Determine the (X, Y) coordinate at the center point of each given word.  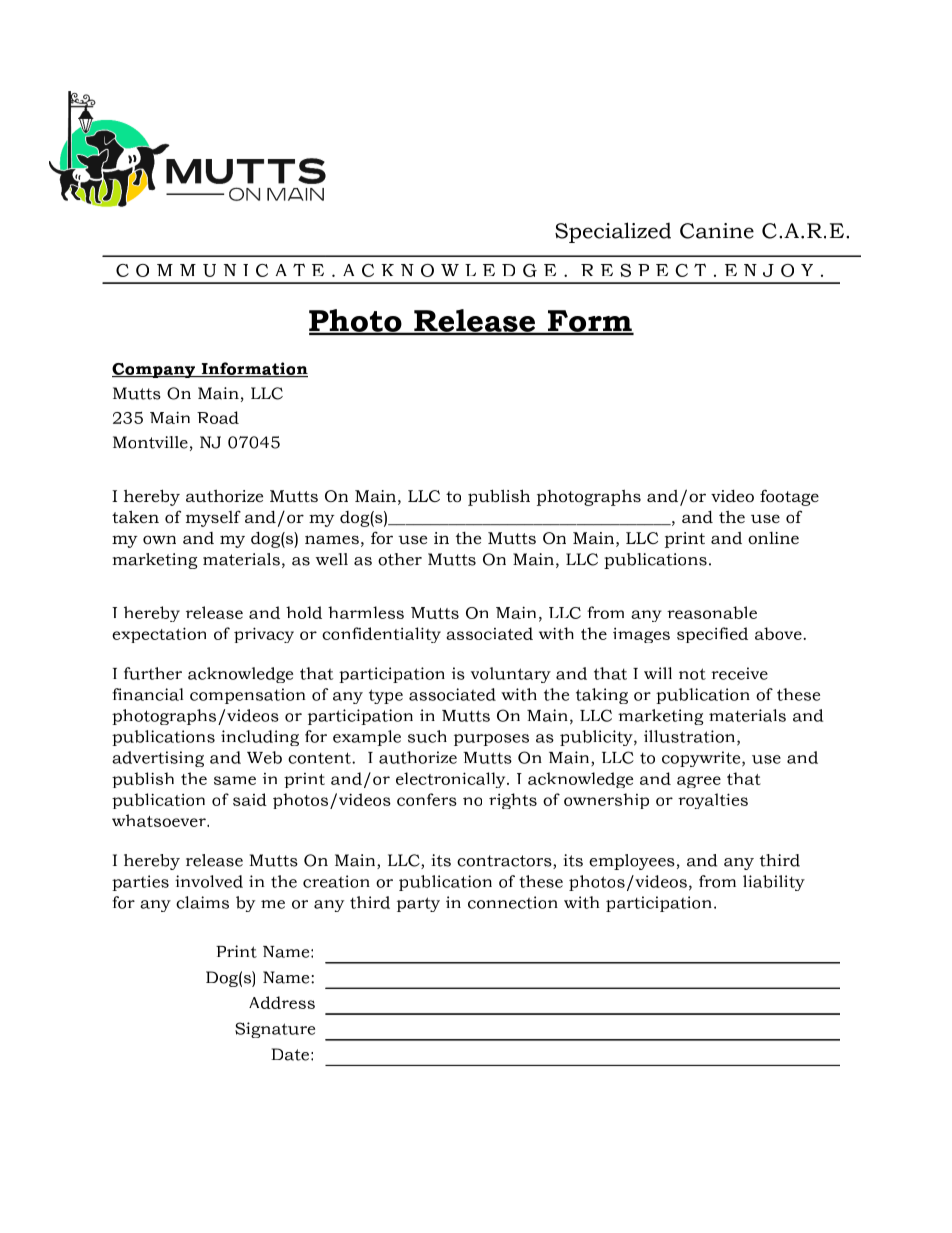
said (250, 799)
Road (218, 417)
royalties (713, 801)
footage (789, 497)
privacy (264, 635)
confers (427, 799)
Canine (717, 231)
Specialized (613, 232)
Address (282, 1002)
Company (155, 370)
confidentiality (381, 635)
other (400, 559)
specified (712, 635)
